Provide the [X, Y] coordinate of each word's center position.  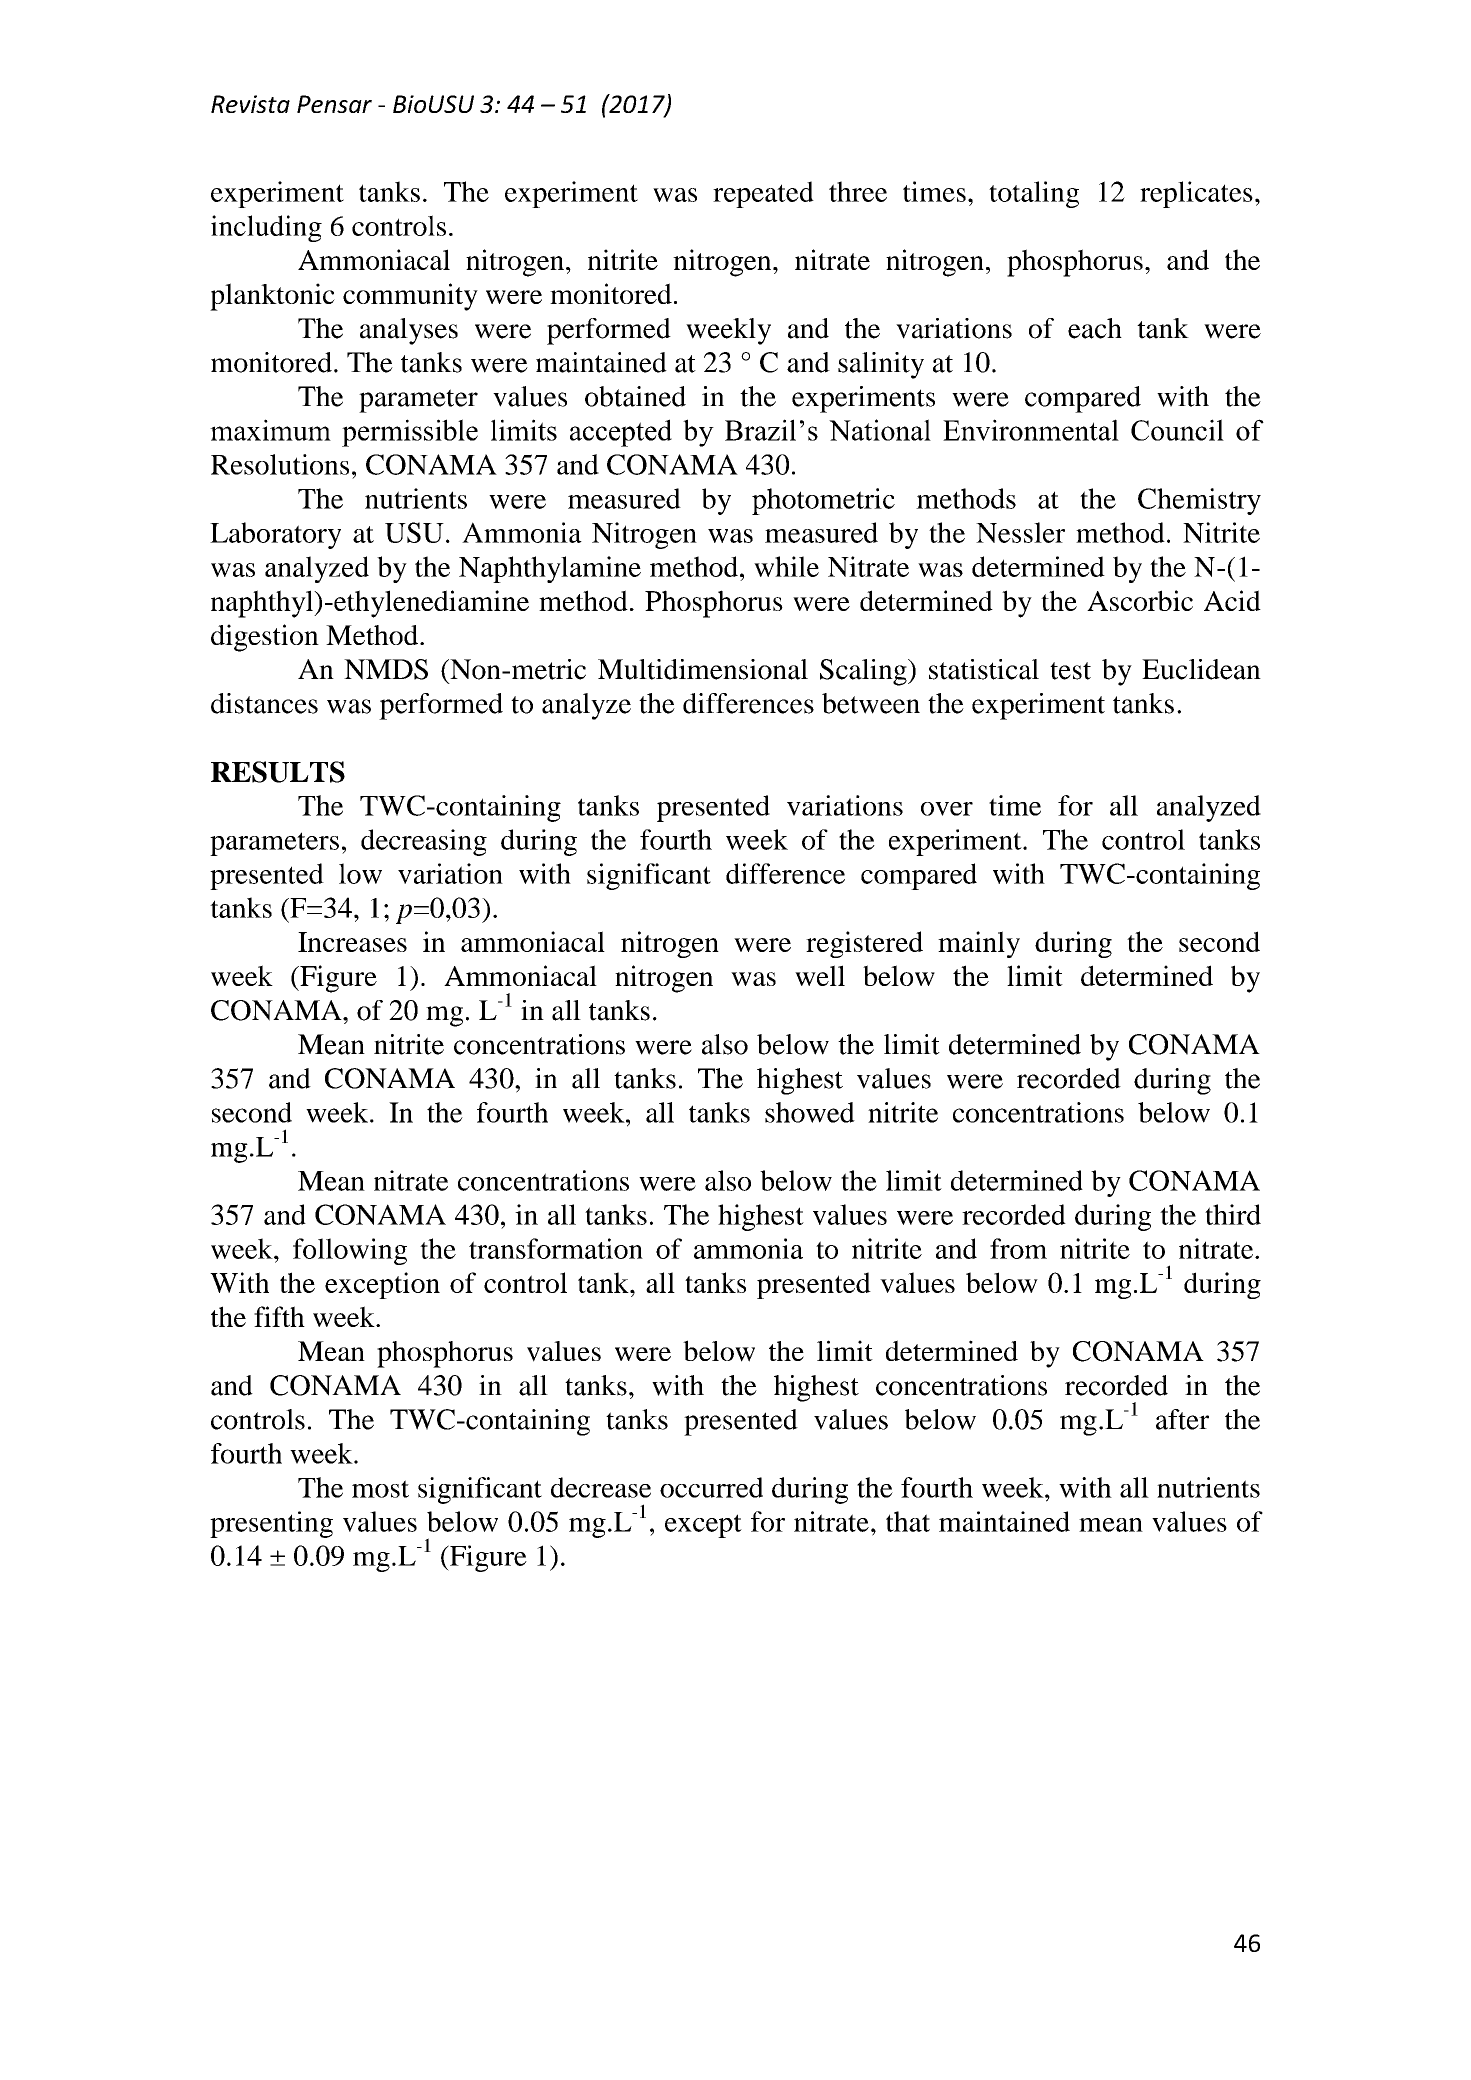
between [871, 703]
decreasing [424, 842]
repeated [763, 194]
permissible [410, 433]
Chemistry [1199, 501]
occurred [711, 1487]
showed [810, 1112]
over [947, 809]
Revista [250, 104]
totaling [1034, 194]
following [350, 1251]
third [1233, 1214]
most [380, 1489]
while [786, 566]
